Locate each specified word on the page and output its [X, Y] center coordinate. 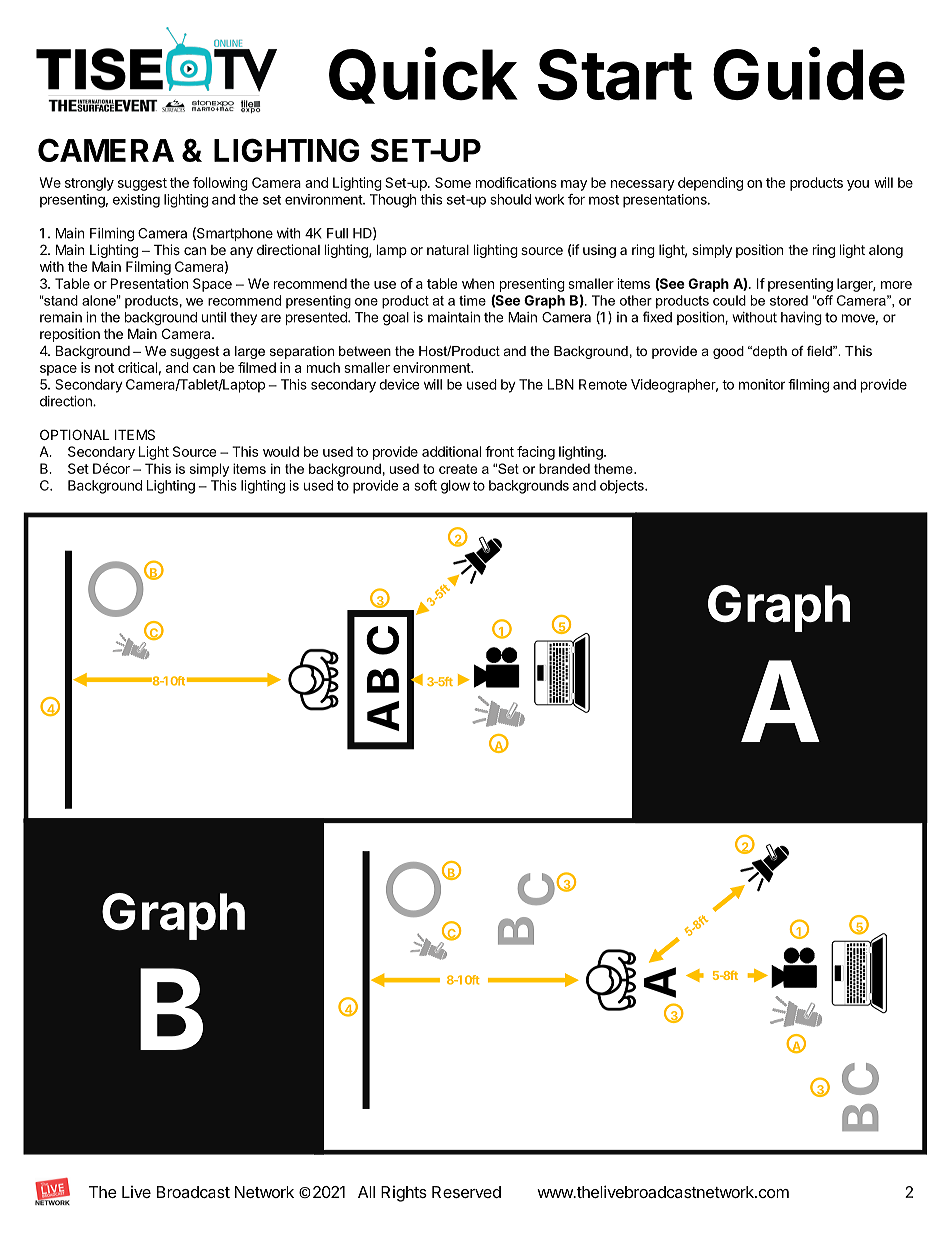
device [399, 384]
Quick [423, 75]
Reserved [466, 1192]
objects [623, 487]
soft [426, 485]
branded [564, 468]
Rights [404, 1194]
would [281, 451]
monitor [762, 384]
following [220, 184]
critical [137, 367]
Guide [809, 74]
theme [614, 468]
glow [455, 487]
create [458, 469]
